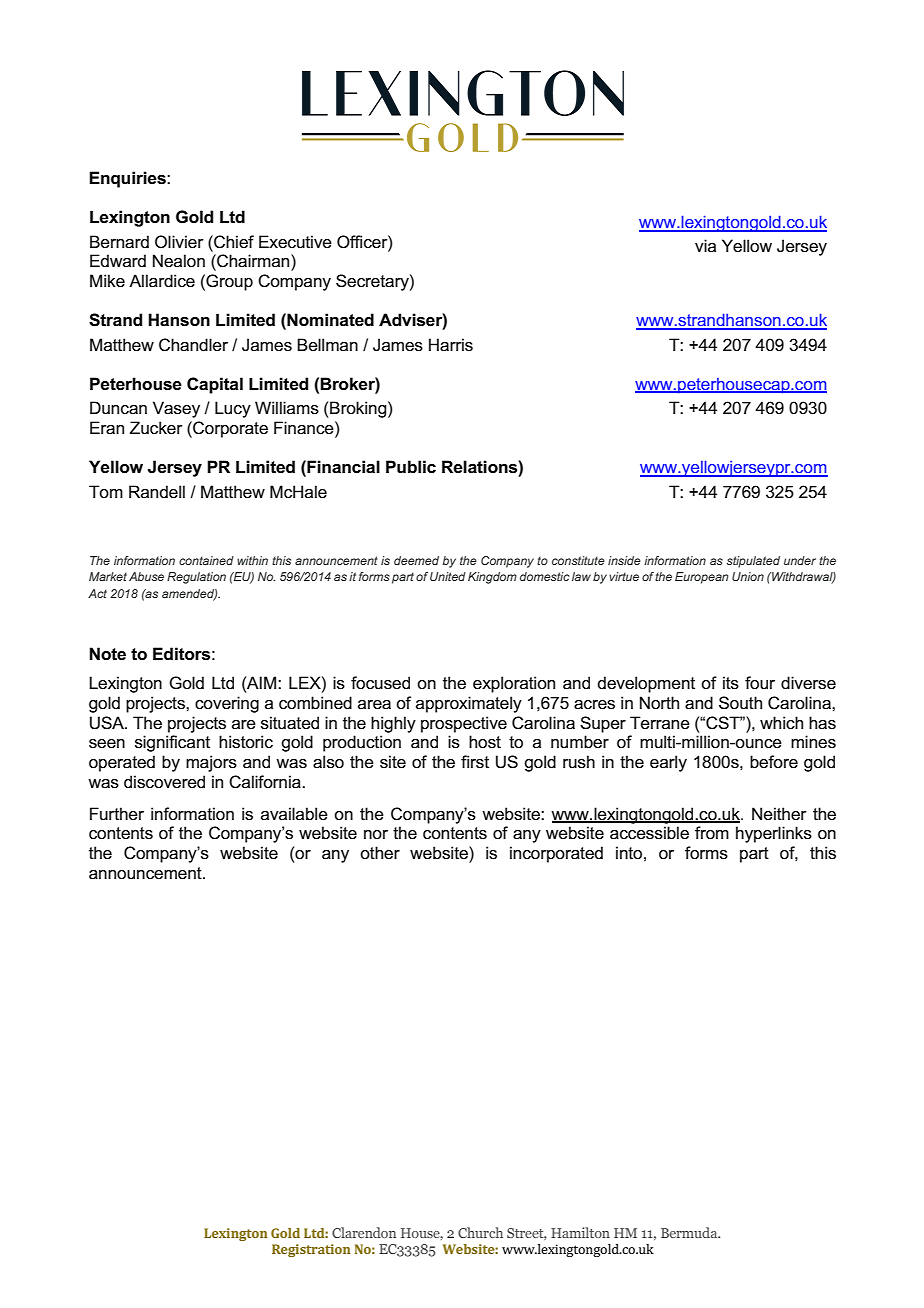 The width and height of the page is (924, 1308). Describe the element at coordinates (774, 834) in the page. I see `hyperlinks` at that location.
